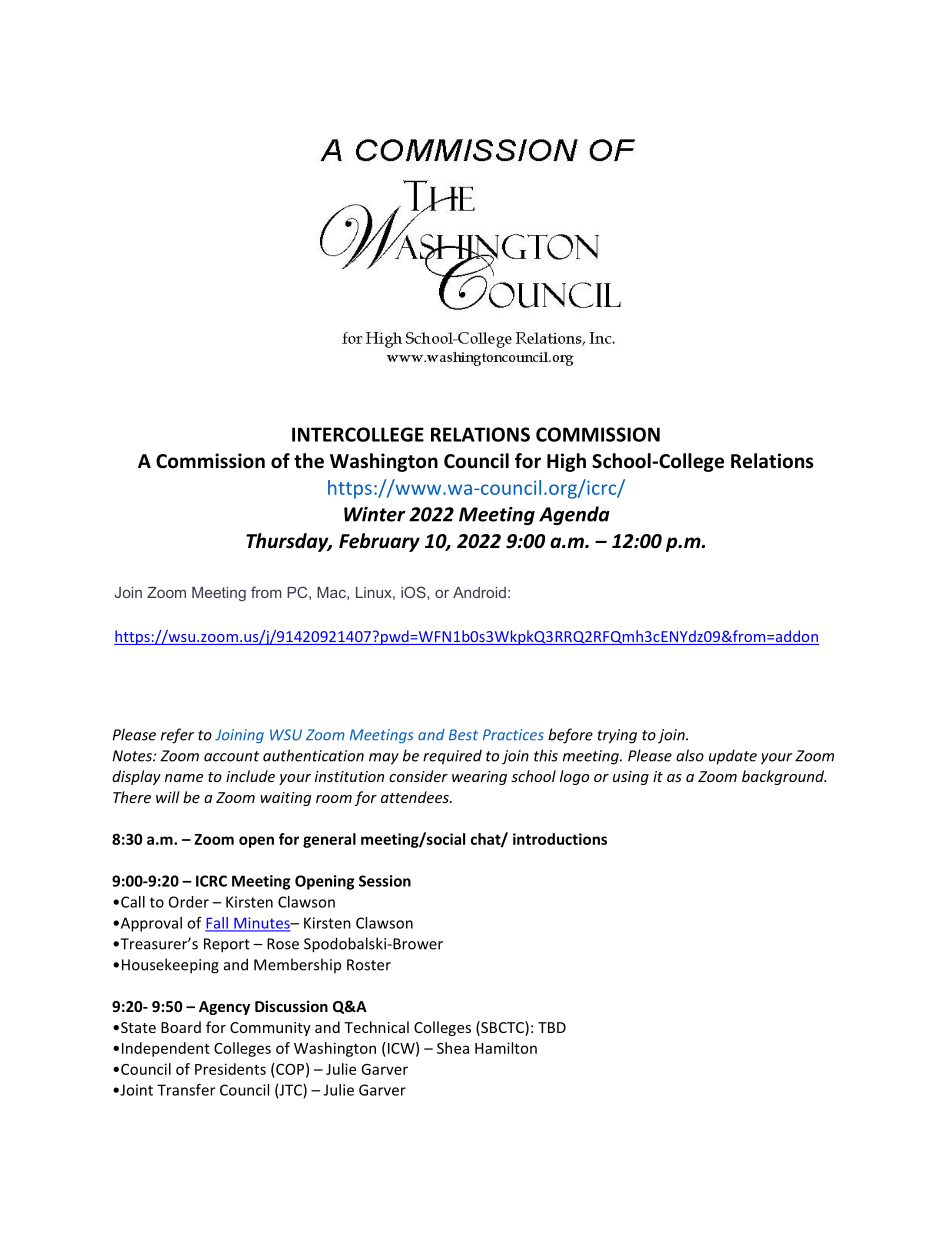  What do you see at coordinates (566, 462) in the document?
I see `High` at bounding box center [566, 462].
